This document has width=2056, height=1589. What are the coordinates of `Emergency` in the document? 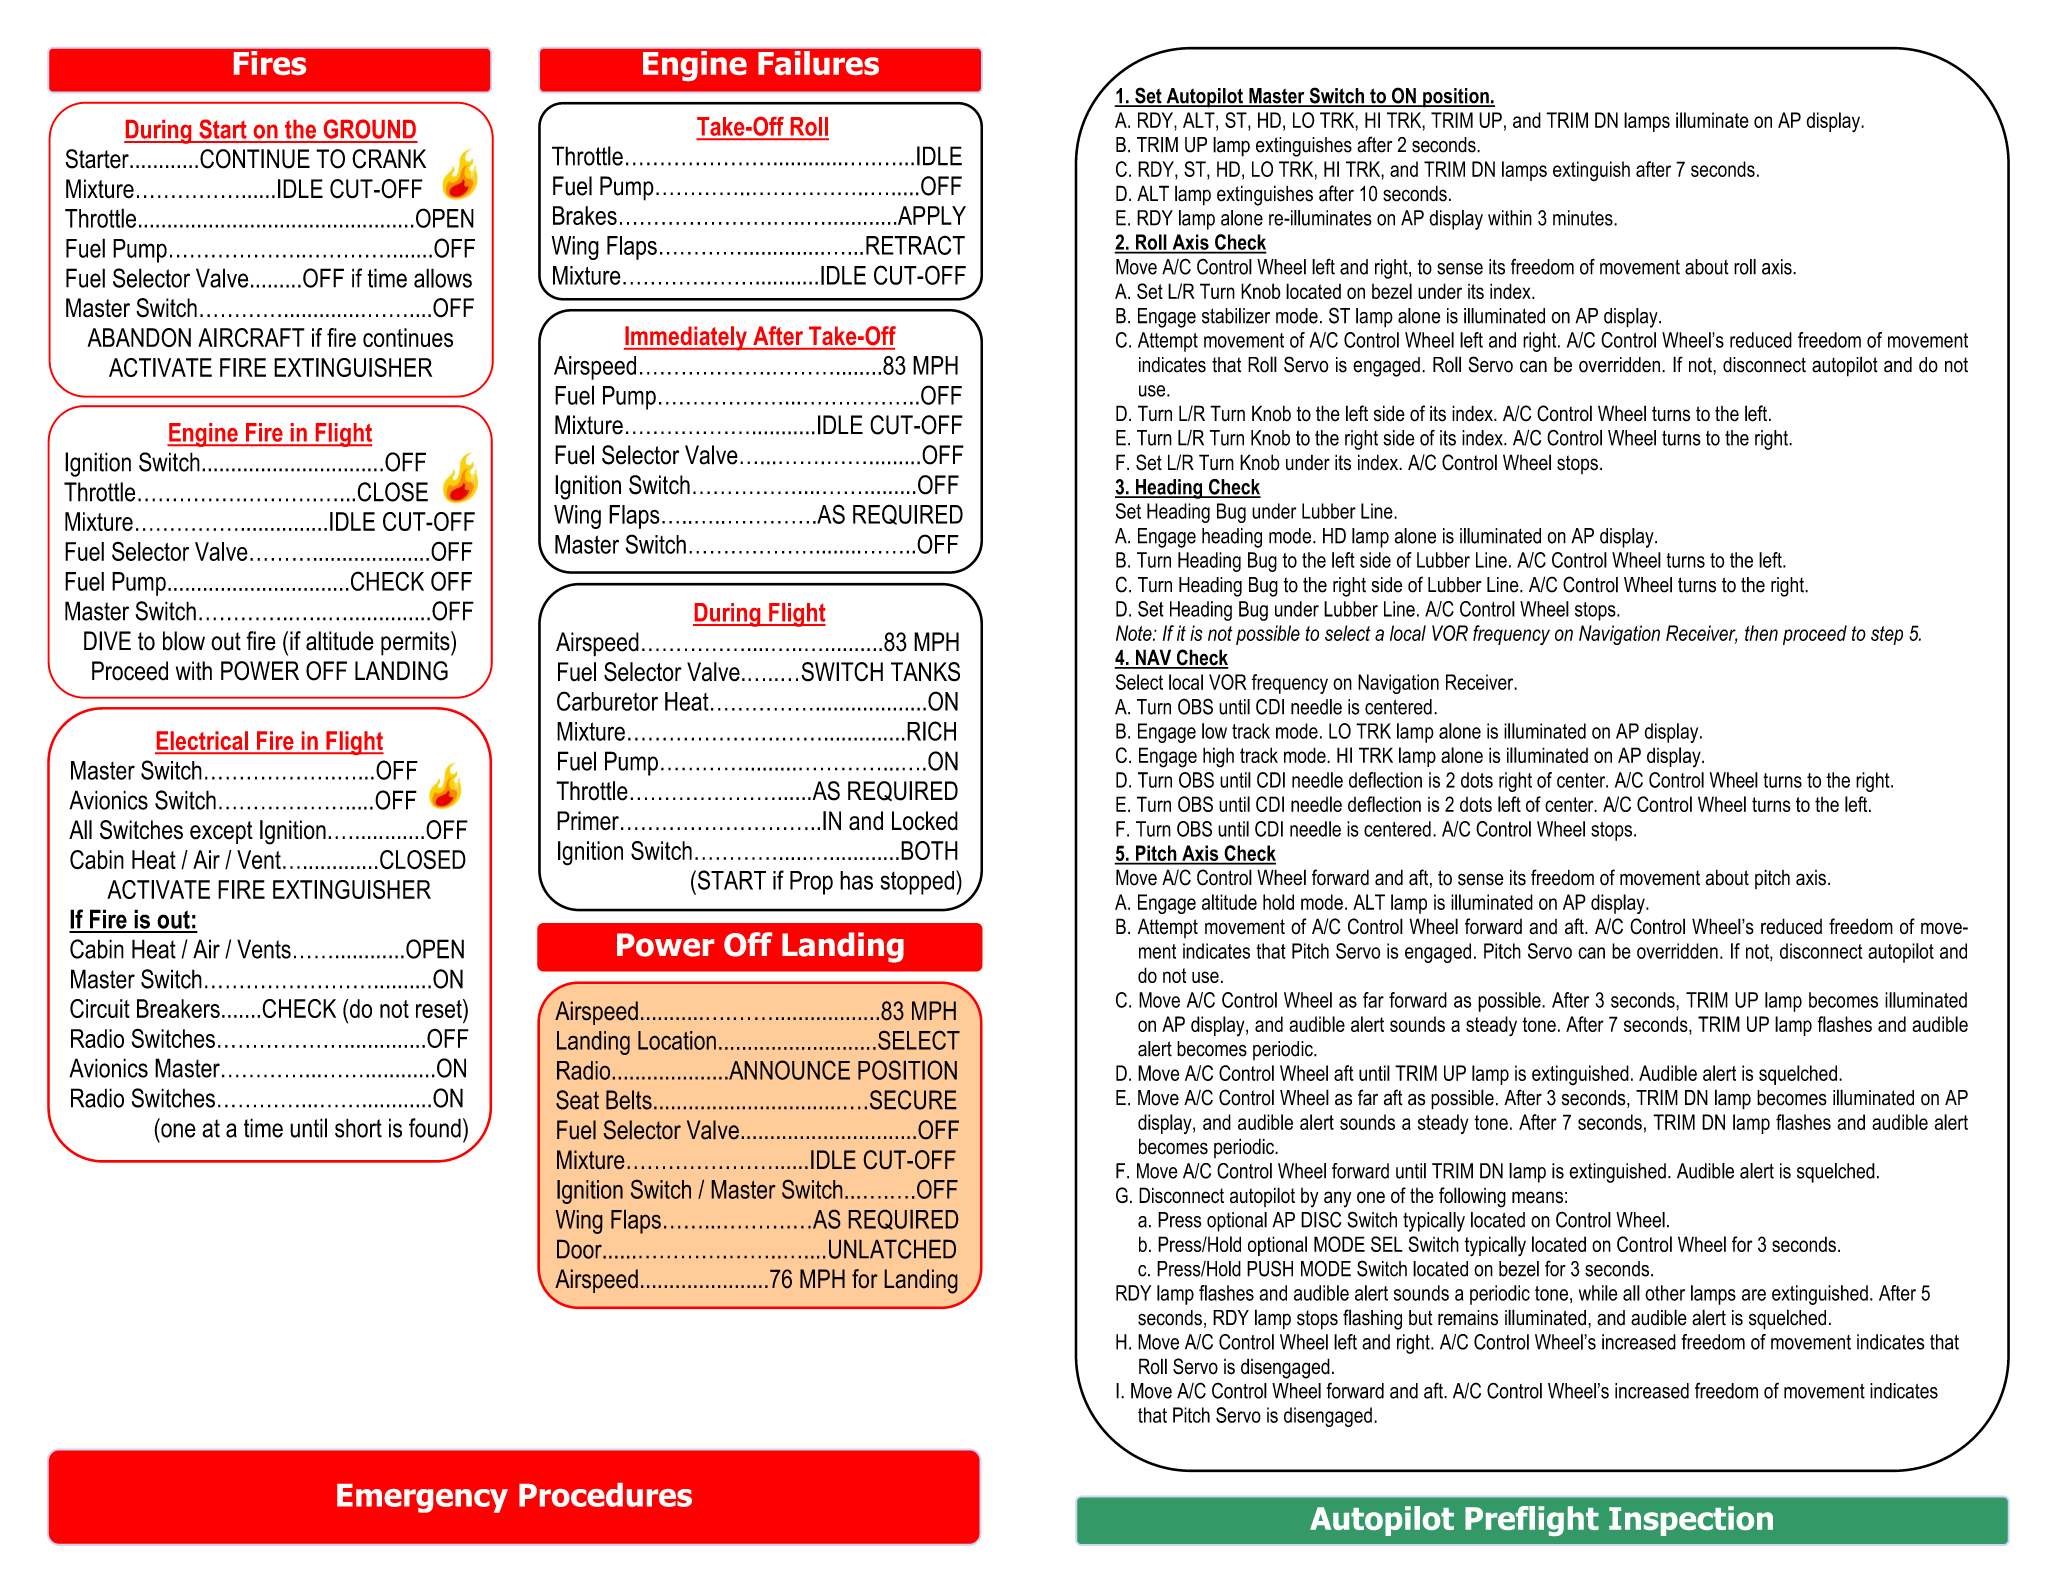 It's located at (422, 1498).
